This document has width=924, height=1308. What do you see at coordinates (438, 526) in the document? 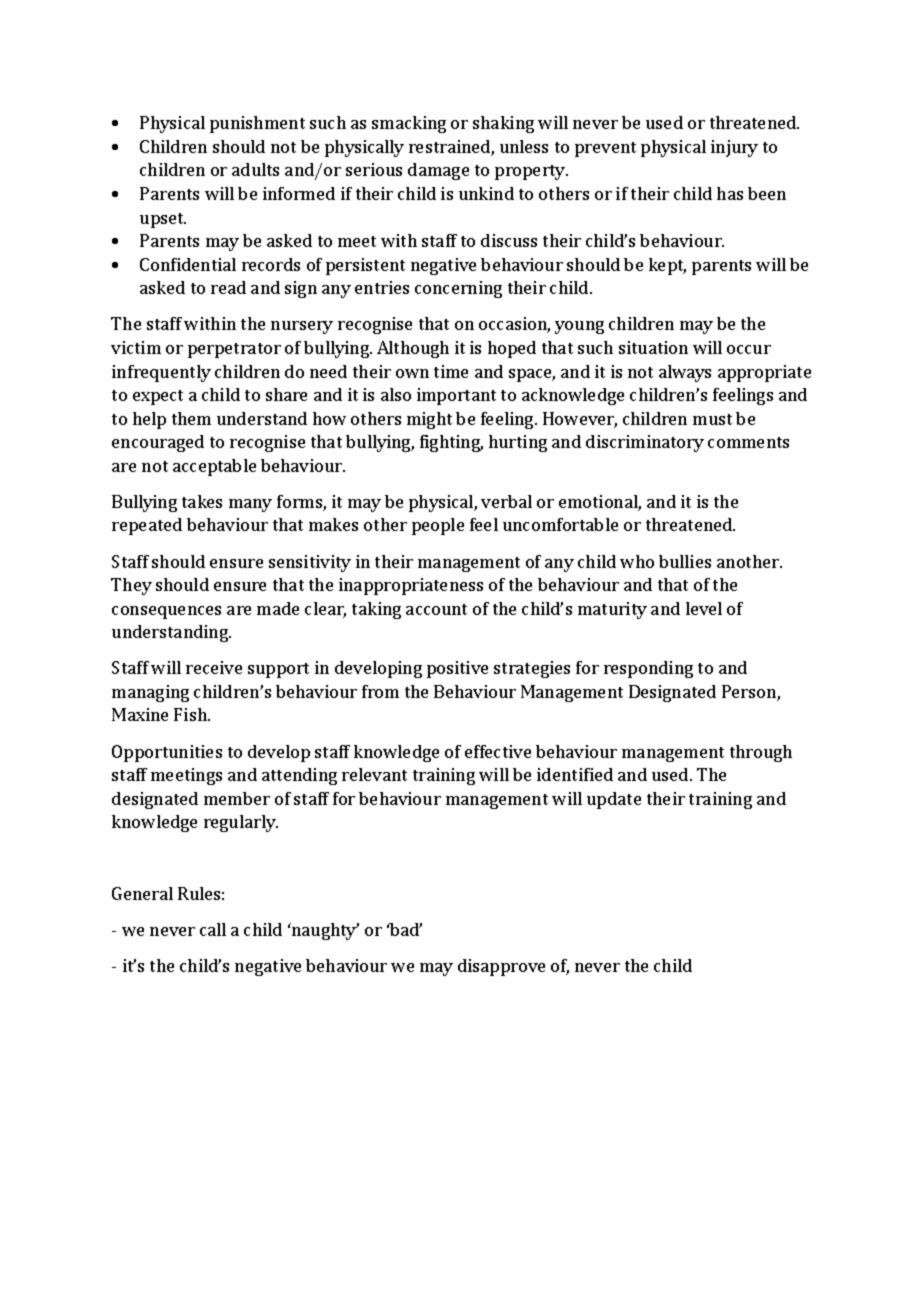
I see `people` at bounding box center [438, 526].
